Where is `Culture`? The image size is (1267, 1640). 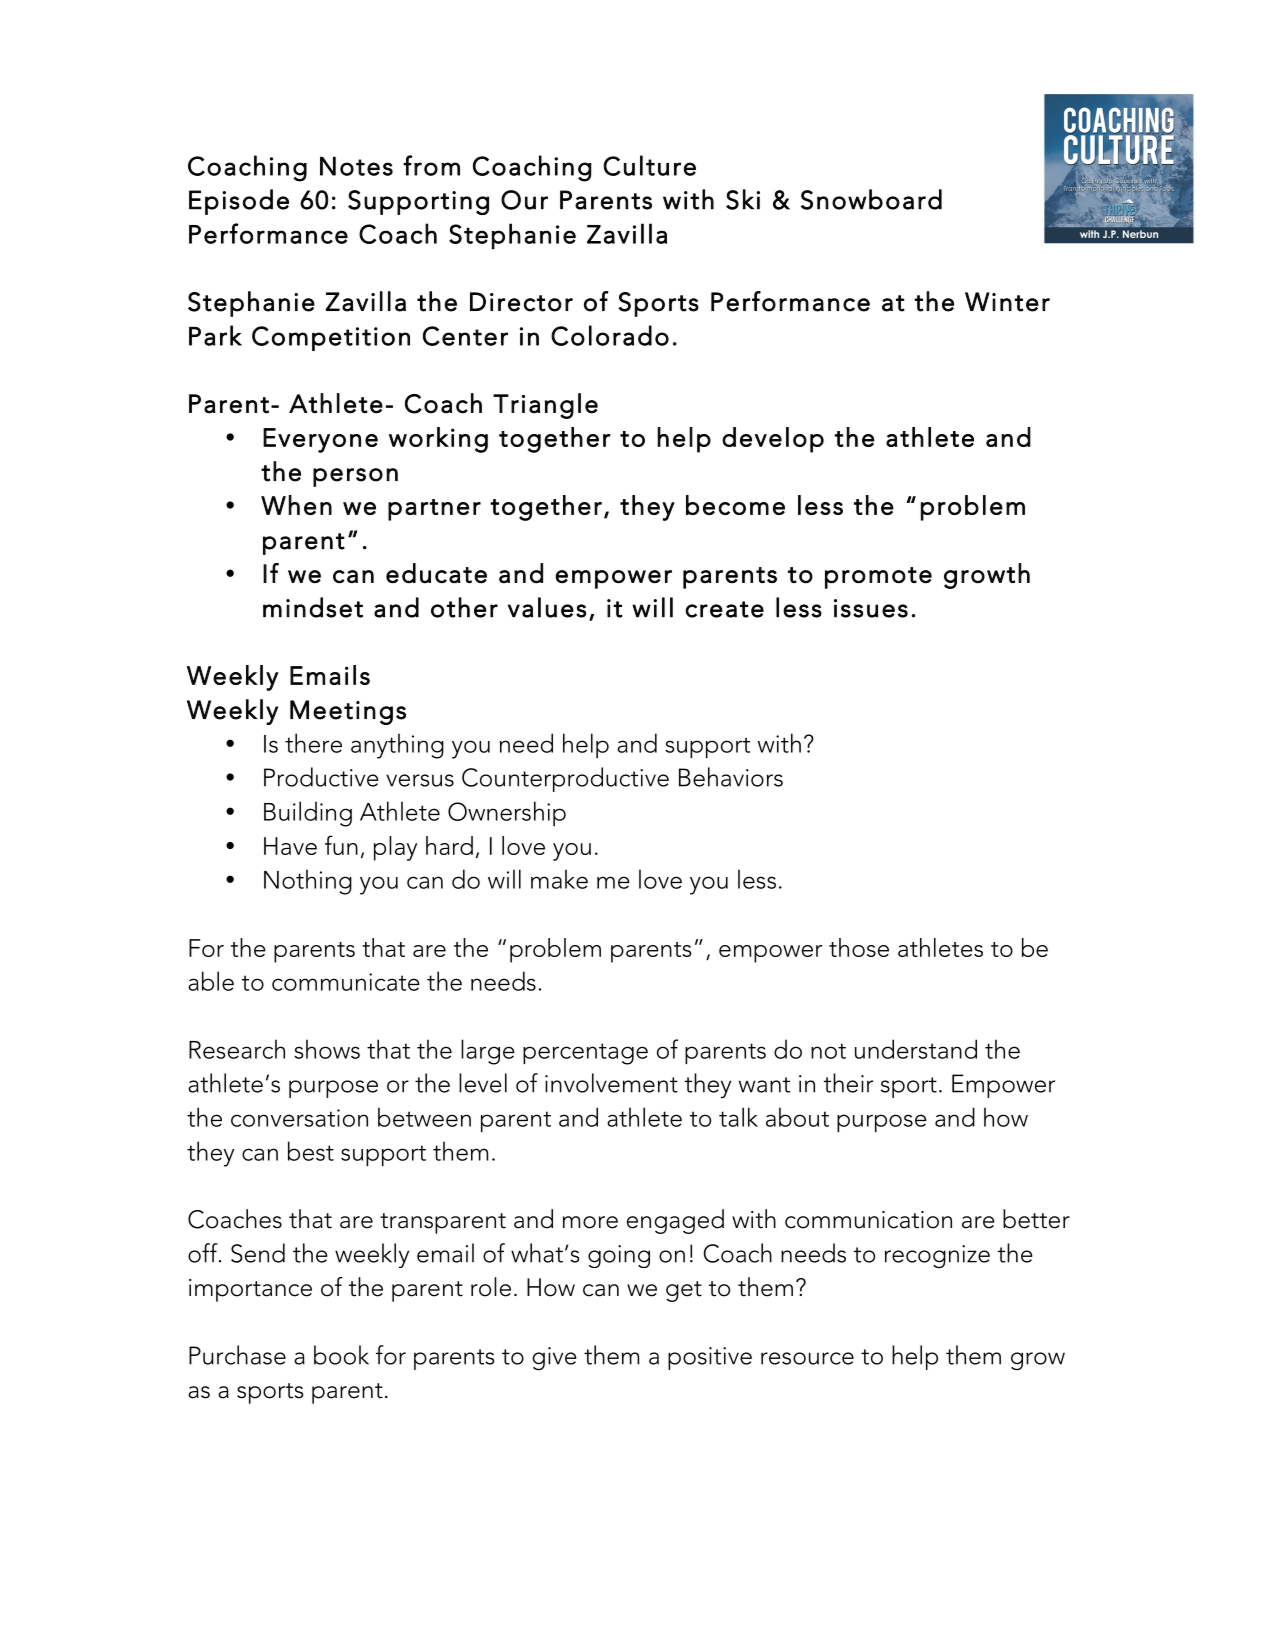 Culture is located at coordinates (649, 165).
